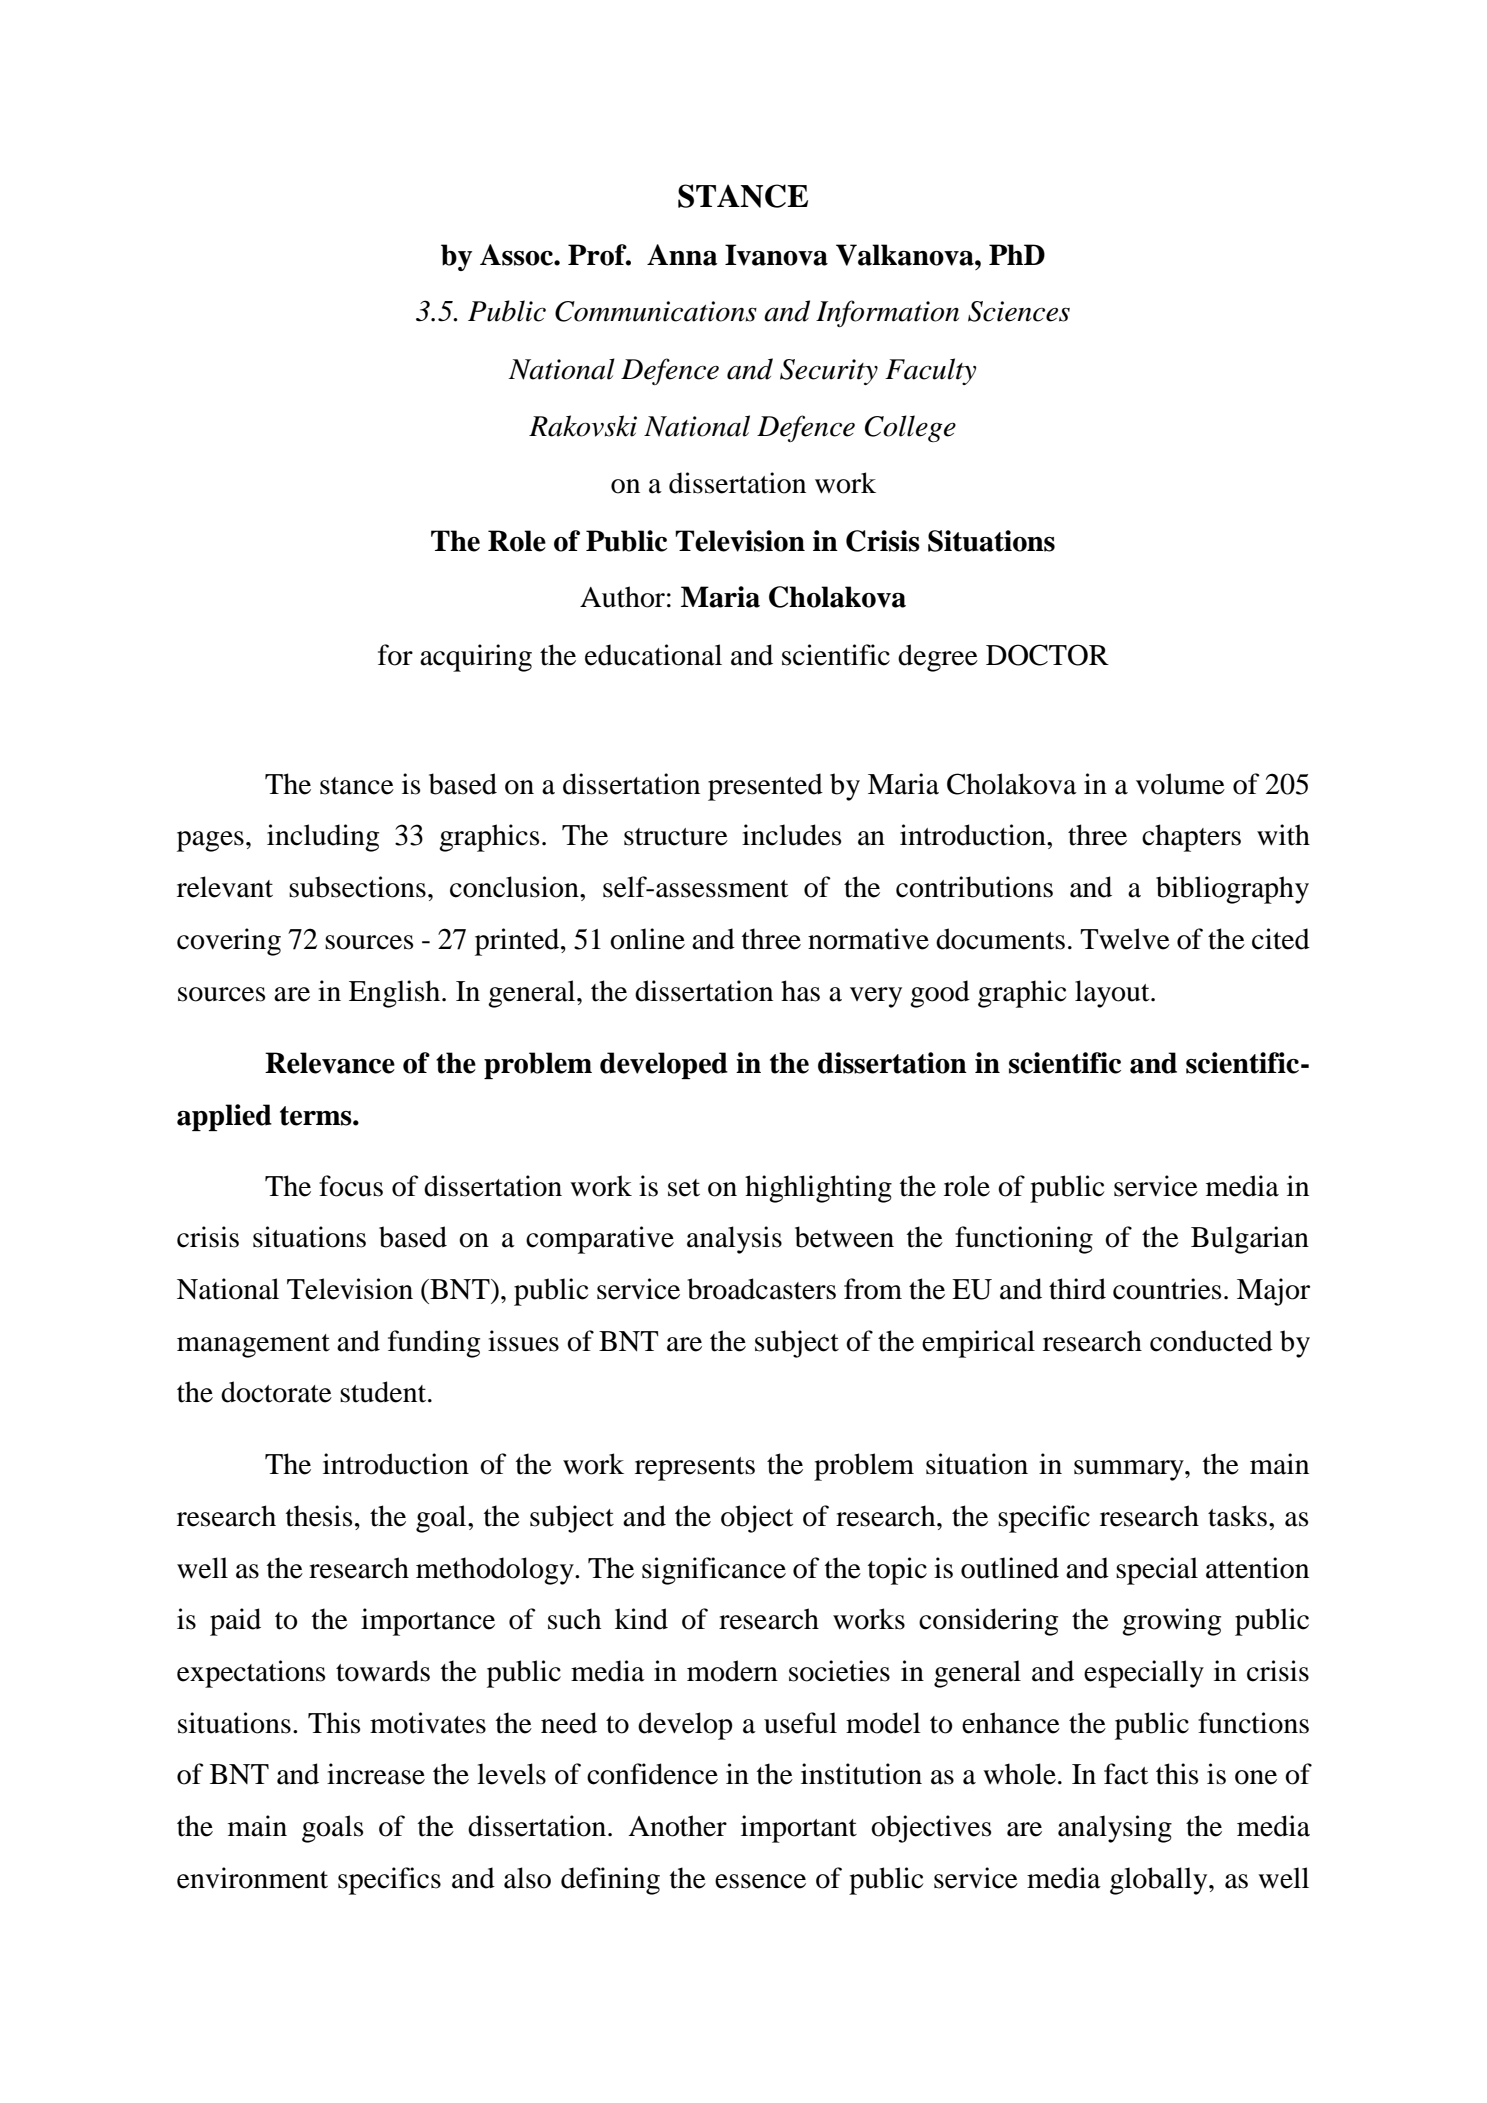 The height and width of the screenshot is (2103, 1487). Describe the element at coordinates (656, 311) in the screenshot. I see `Communications` at that location.
